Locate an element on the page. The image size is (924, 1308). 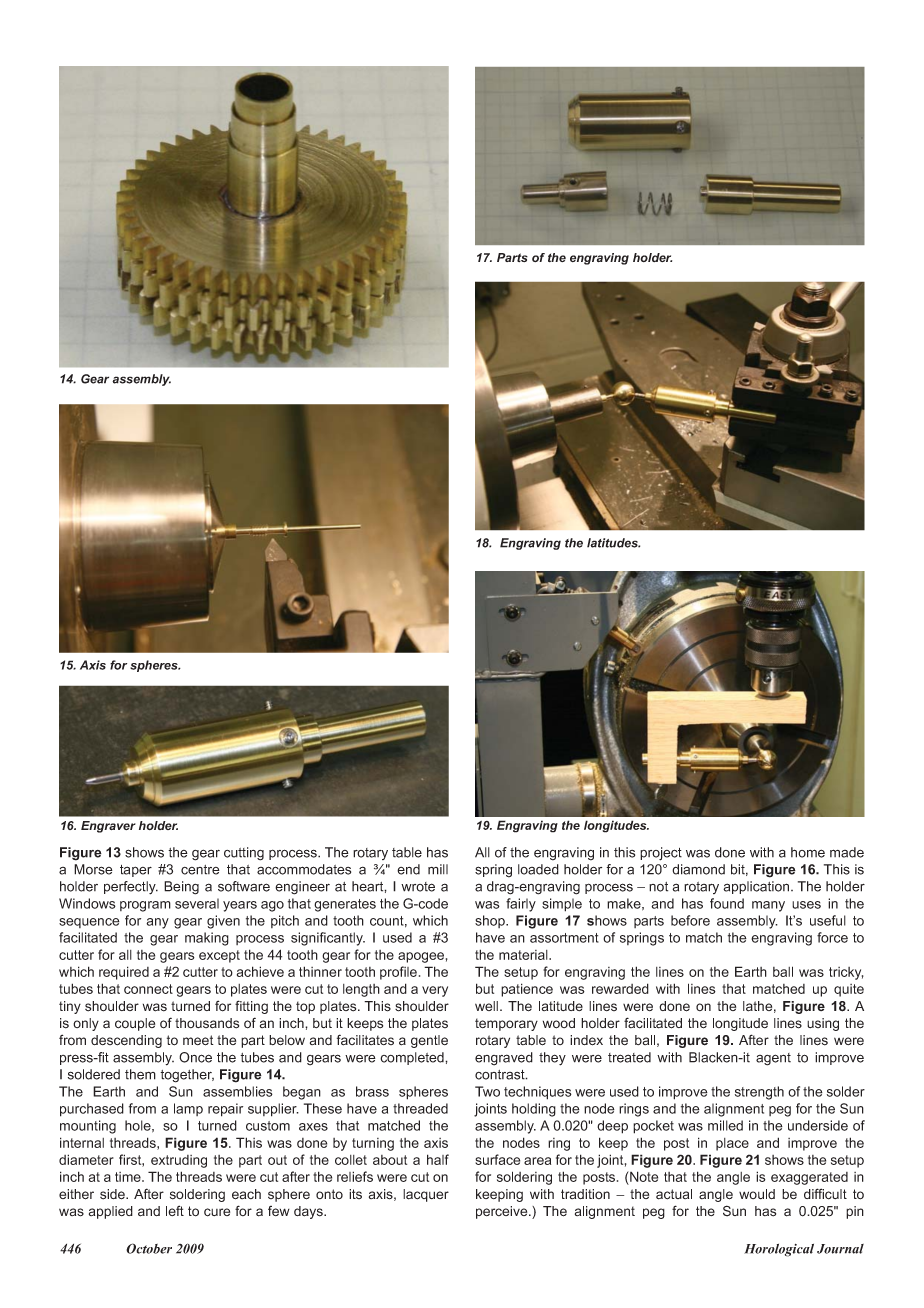
October is located at coordinates (149, 1248).
